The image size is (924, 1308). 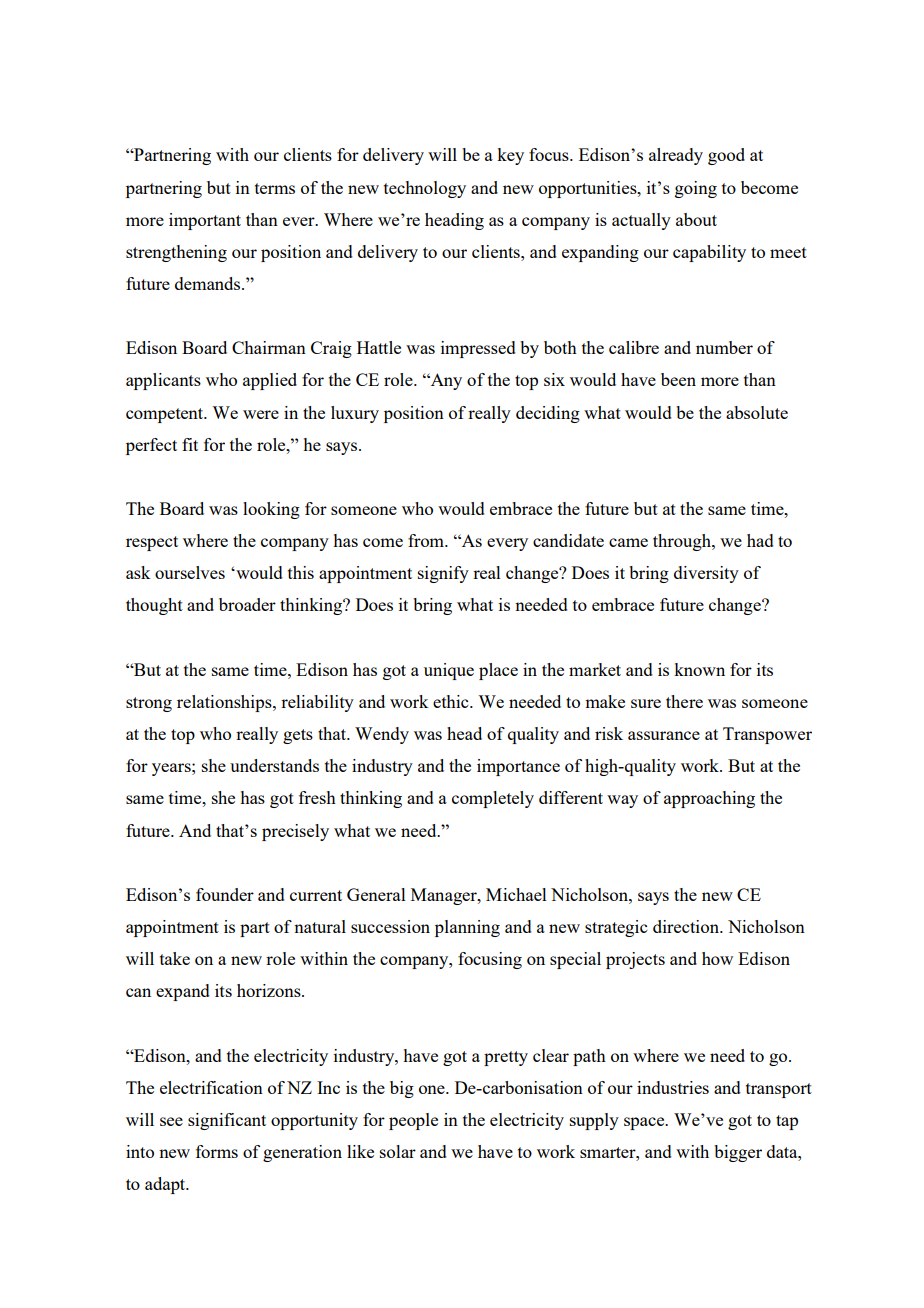 I want to click on going, so click(x=696, y=189).
